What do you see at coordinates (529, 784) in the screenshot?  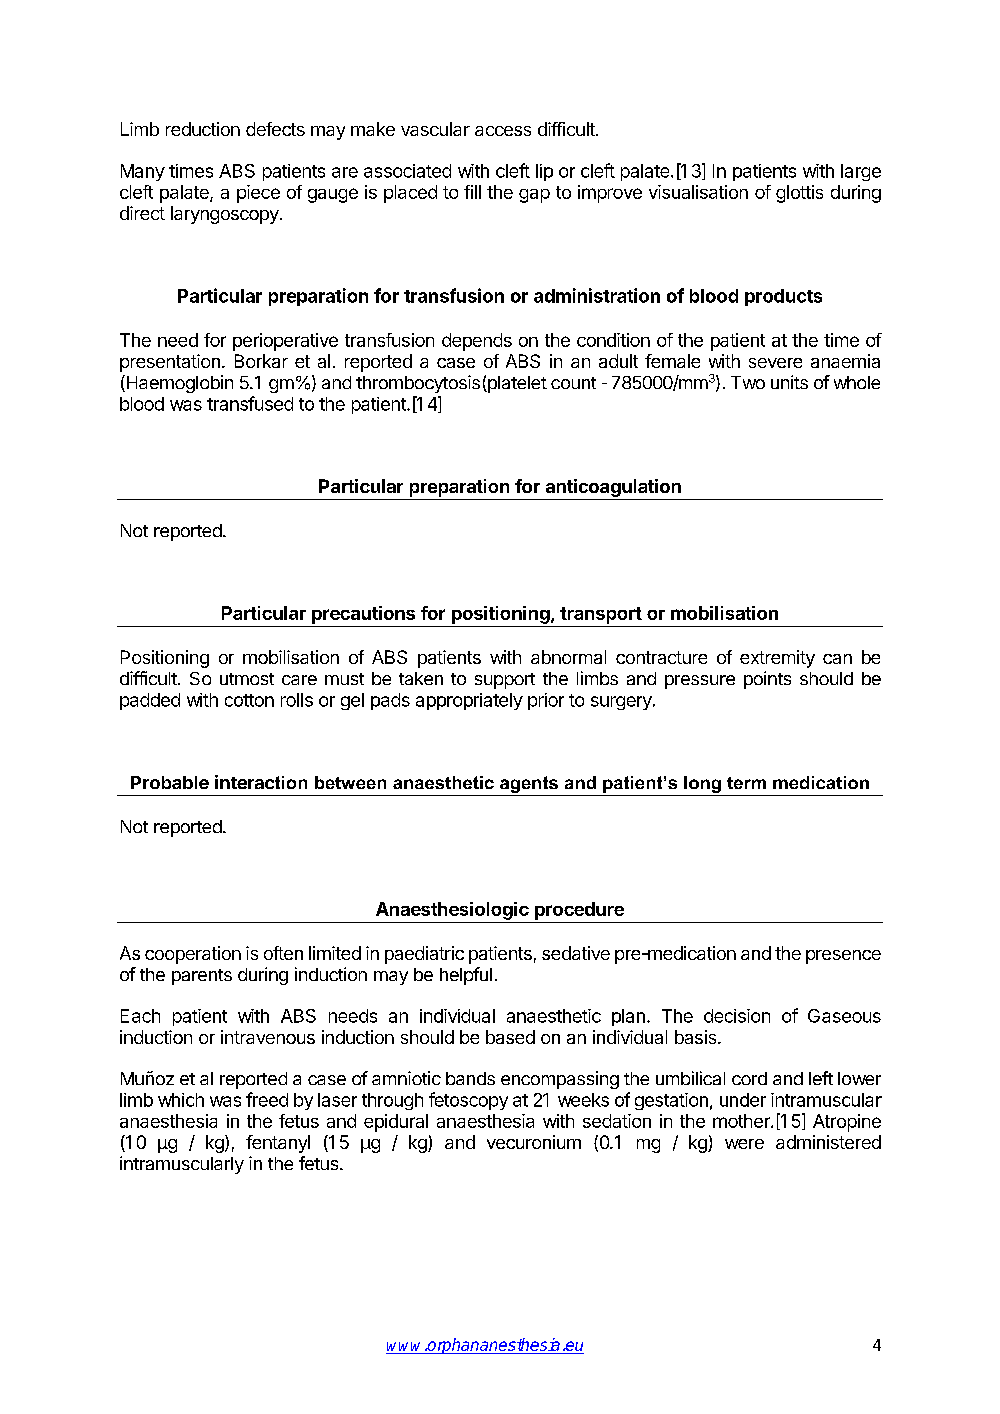 I see `agents` at bounding box center [529, 784].
